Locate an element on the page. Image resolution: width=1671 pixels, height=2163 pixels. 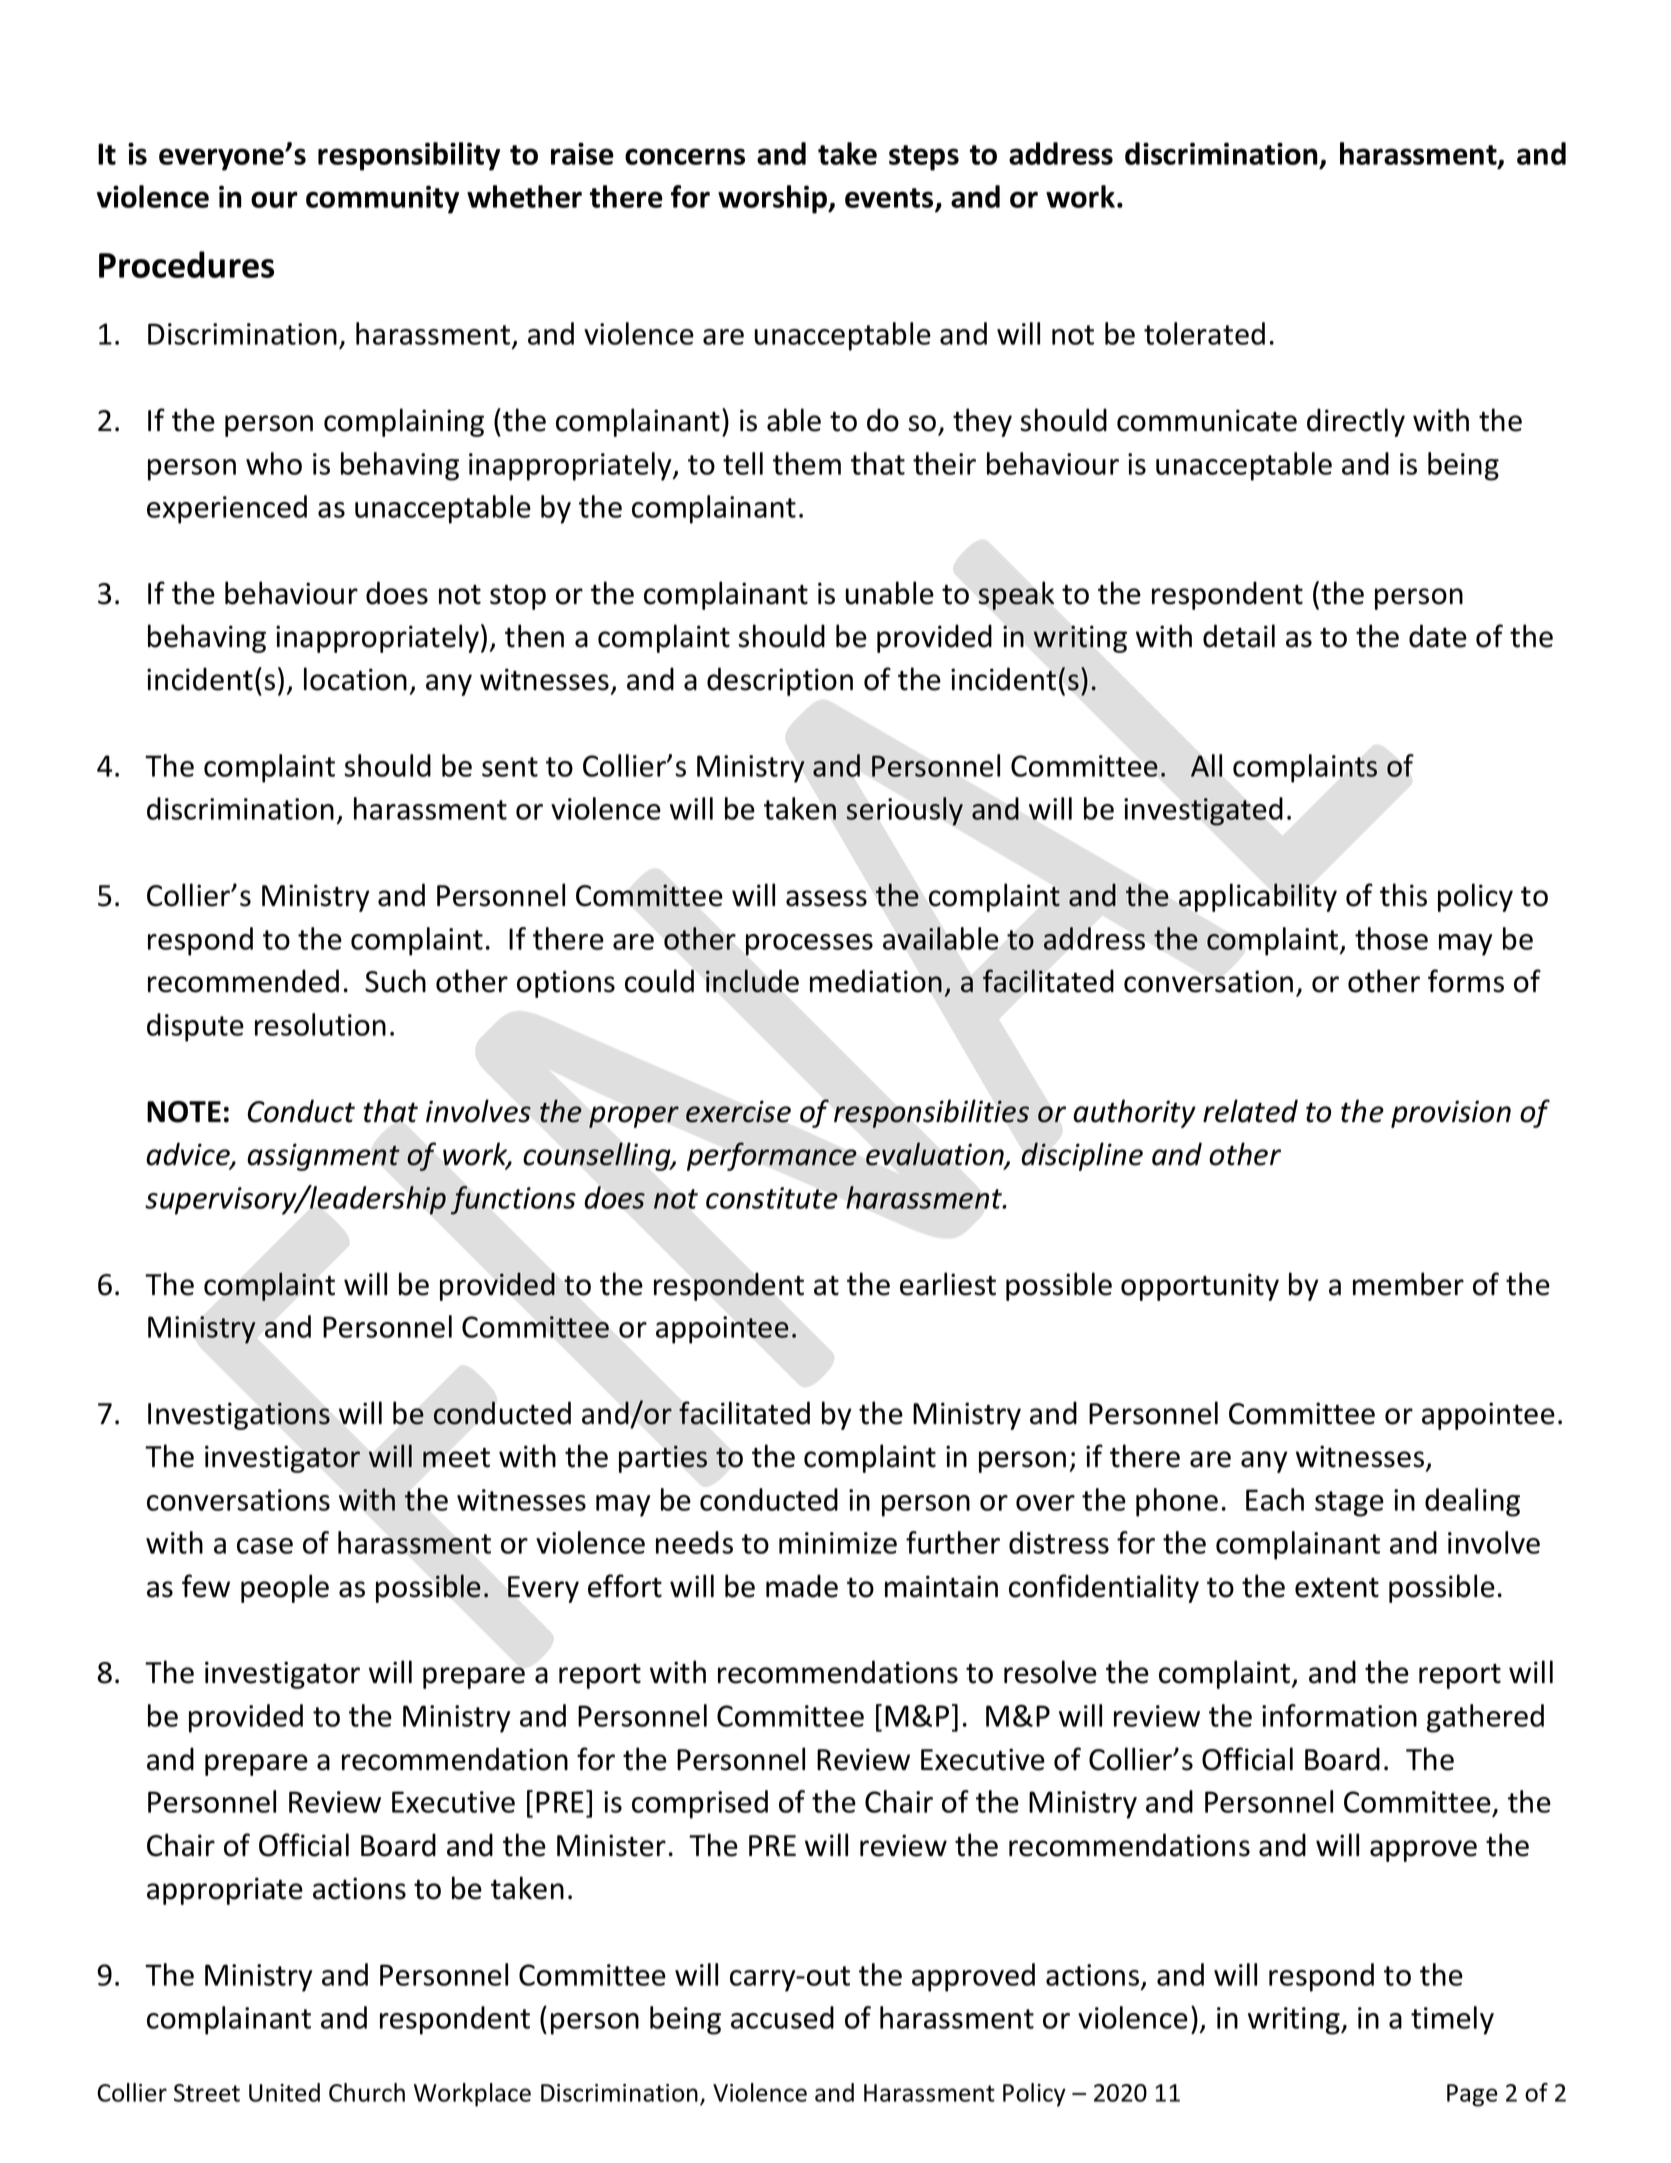
accused is located at coordinates (782, 2017).
